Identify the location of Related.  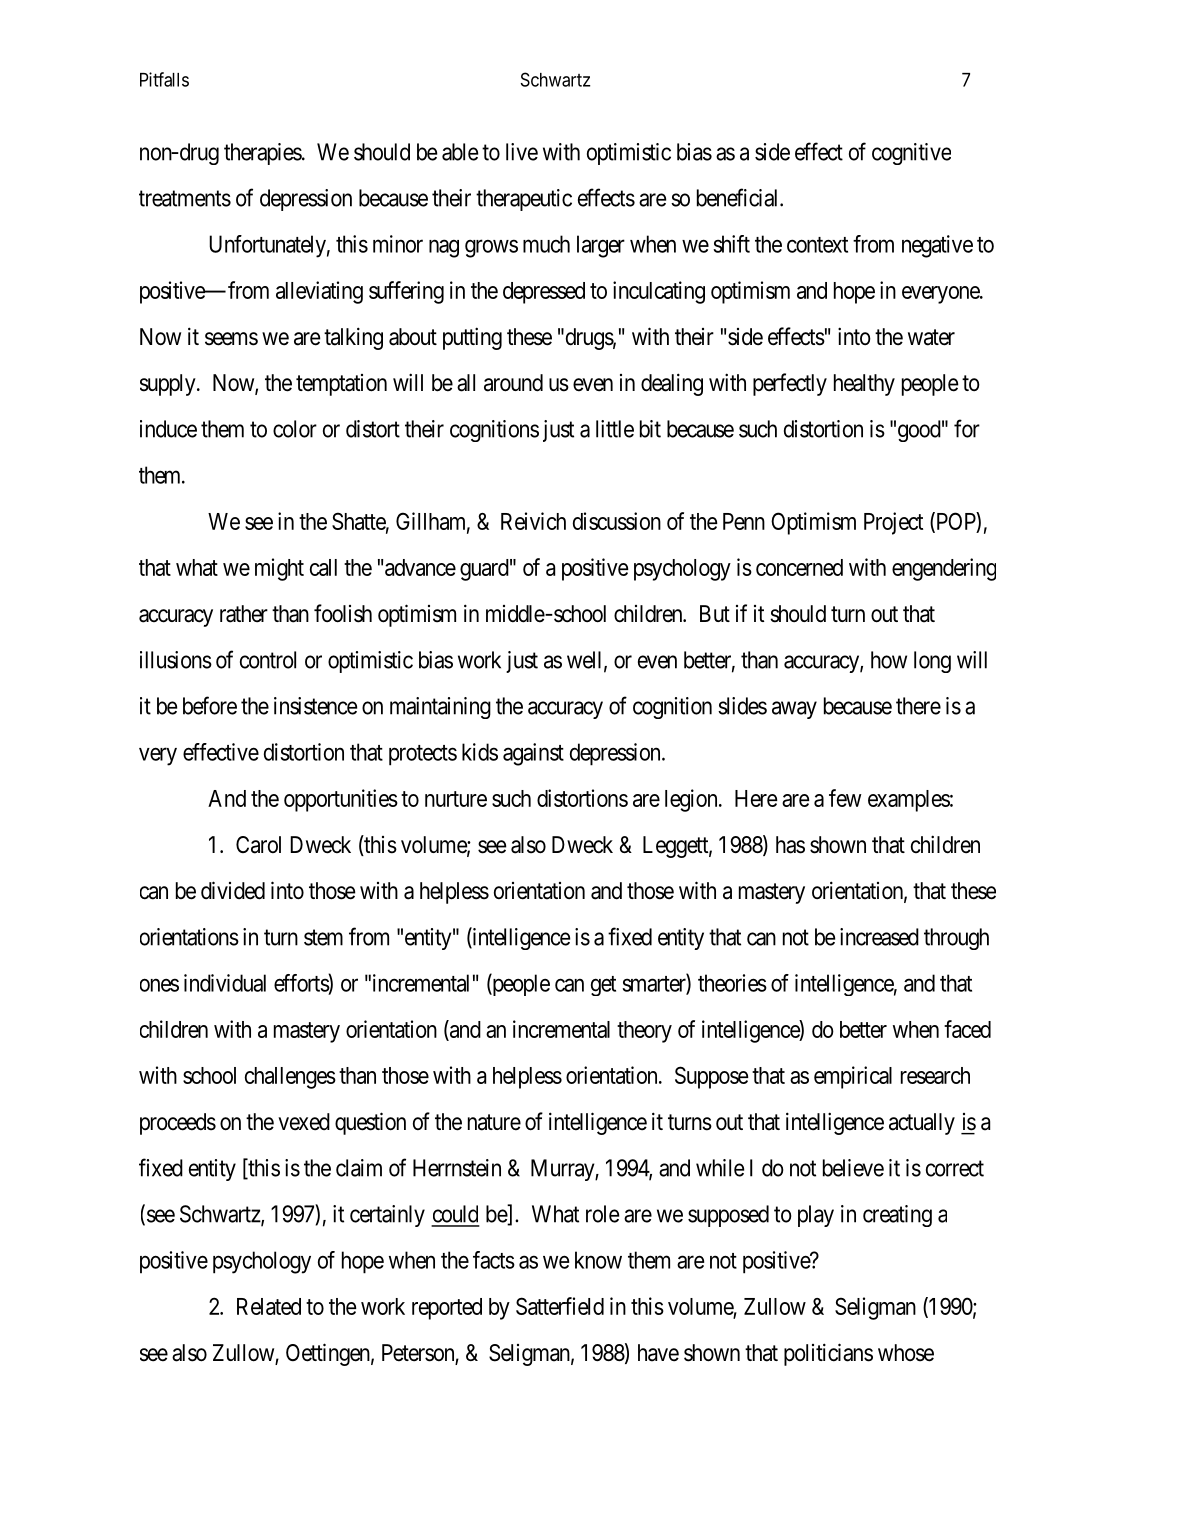
(269, 1306).
